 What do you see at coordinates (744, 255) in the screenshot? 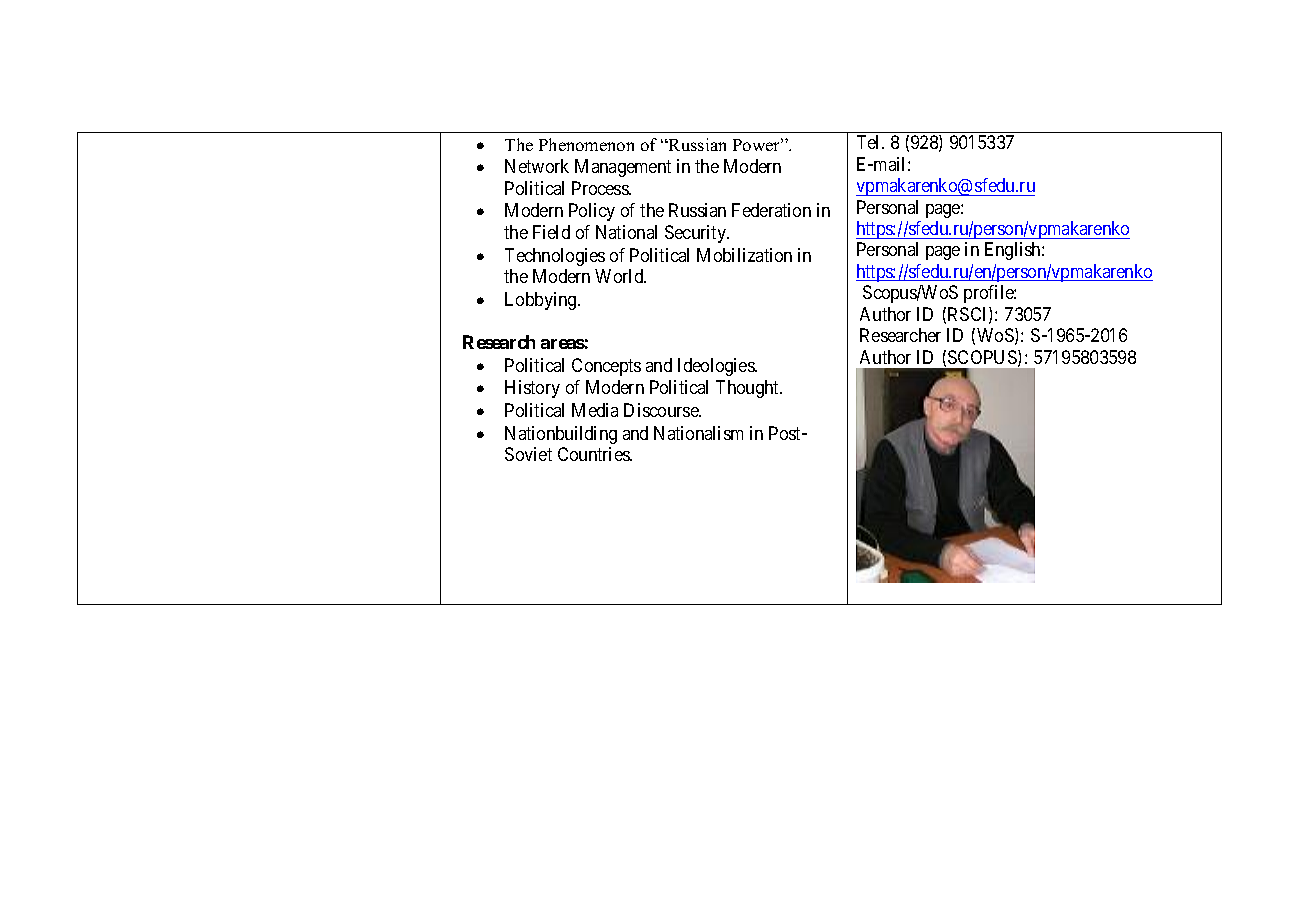
I see `Mobilization` at bounding box center [744, 255].
